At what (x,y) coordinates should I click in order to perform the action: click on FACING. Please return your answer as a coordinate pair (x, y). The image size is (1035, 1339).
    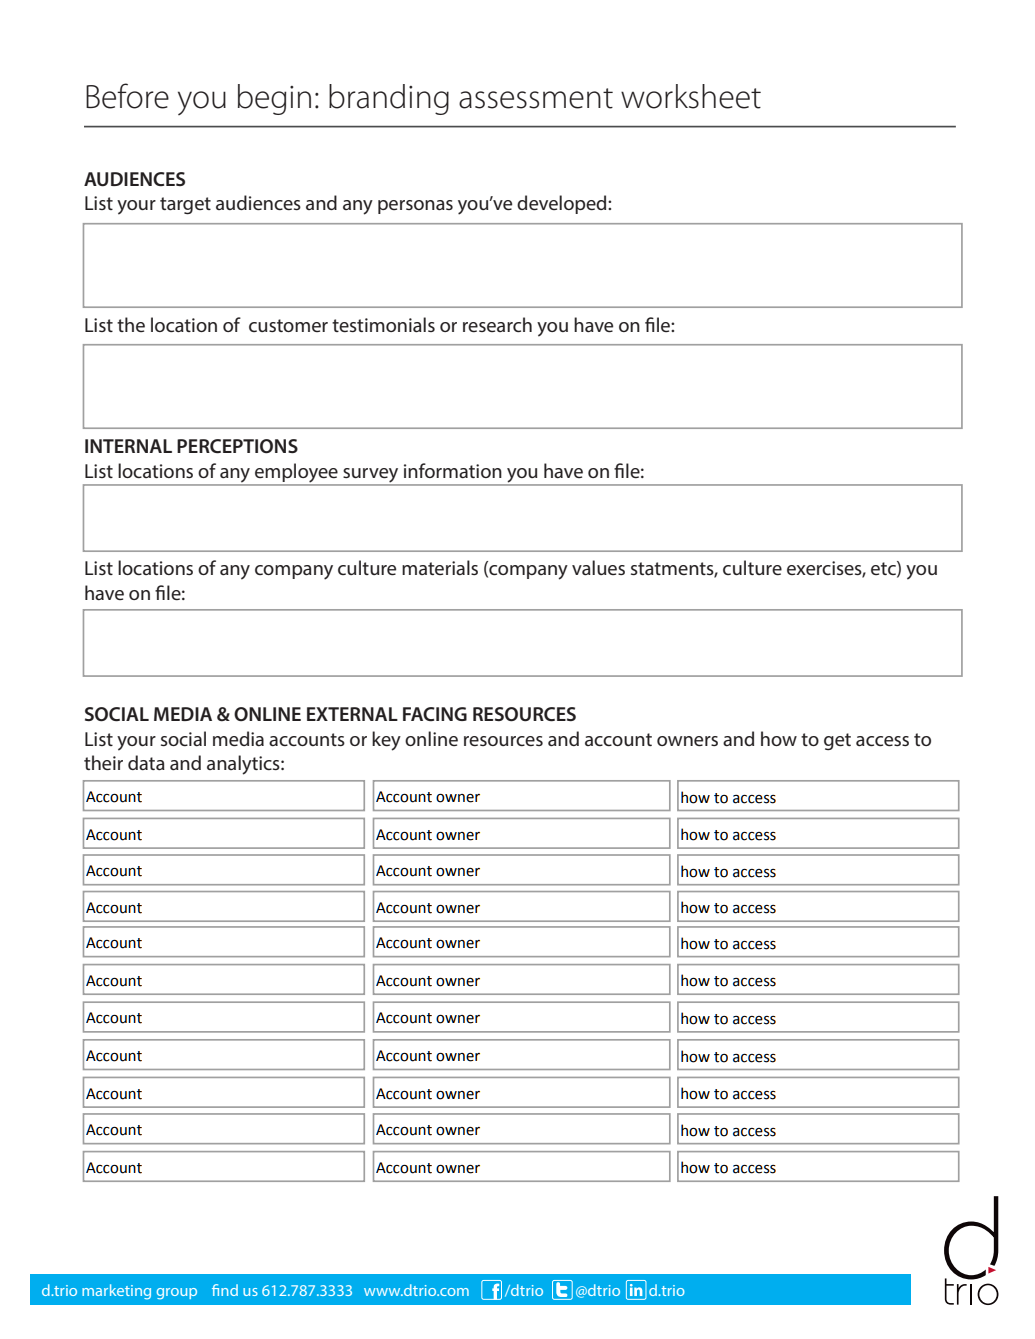
    Looking at the image, I should click on (435, 714).
